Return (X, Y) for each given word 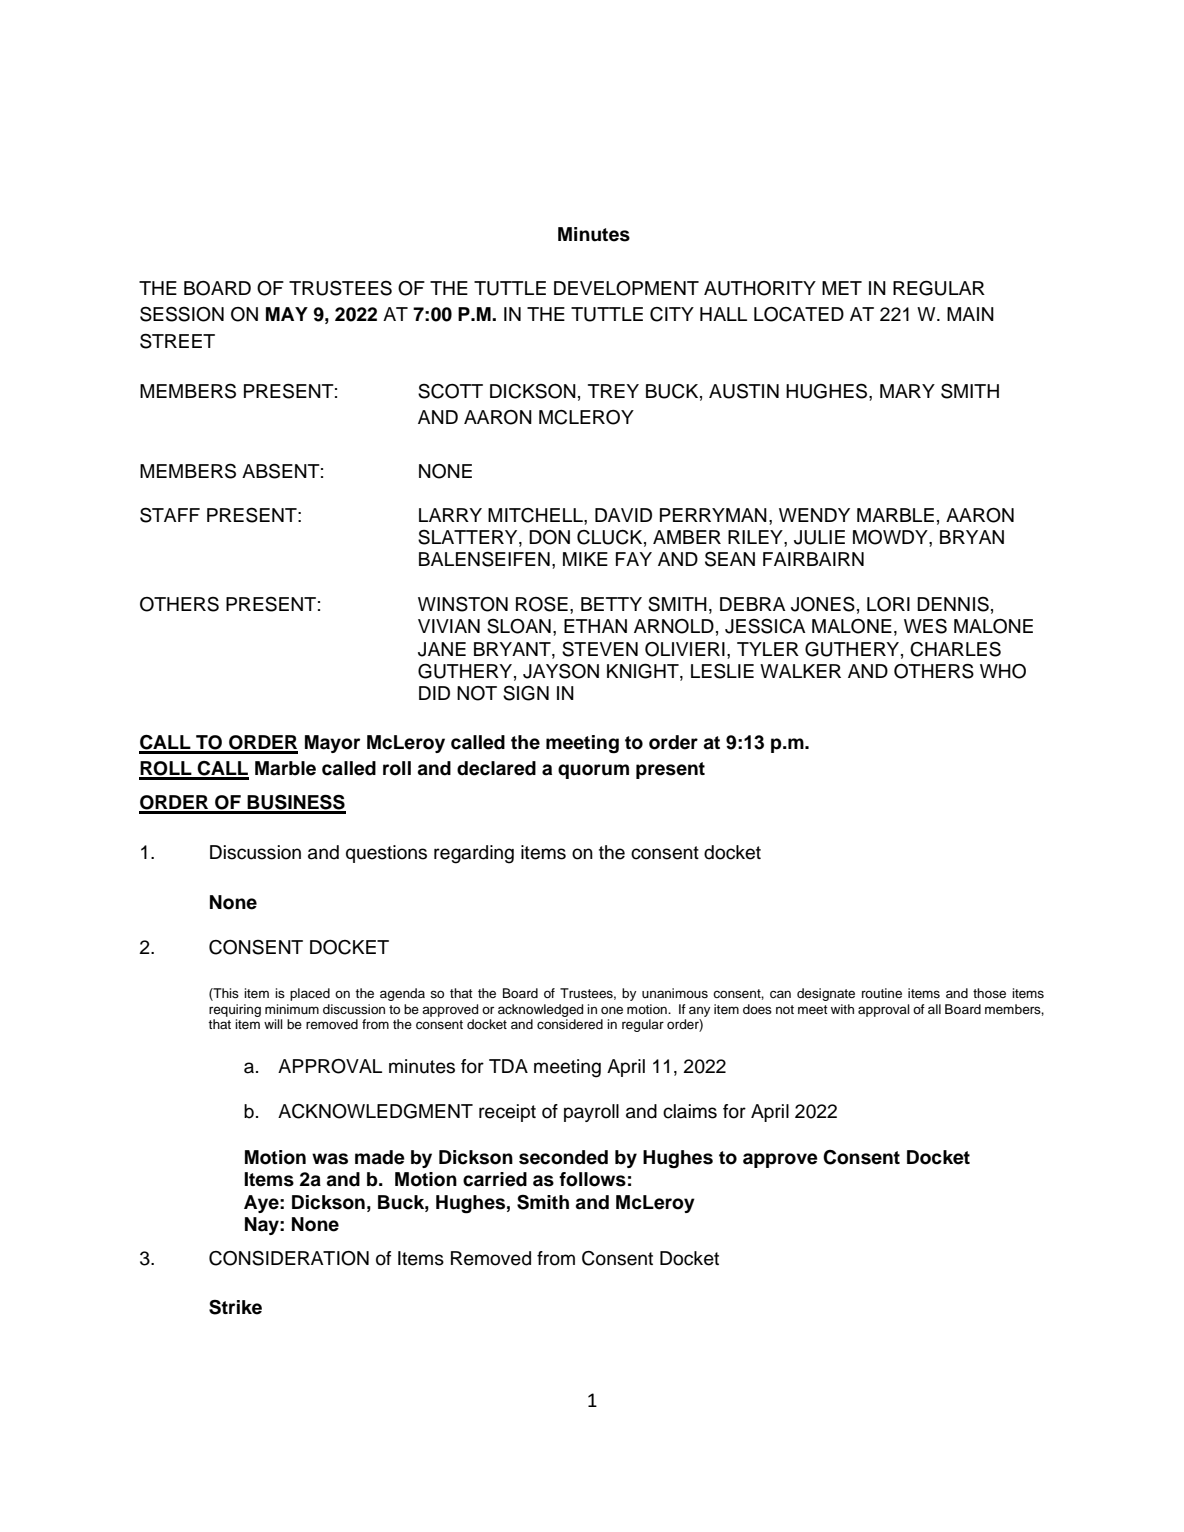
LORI (888, 604)
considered (570, 1024)
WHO (1003, 671)
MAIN (970, 314)
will (273, 1024)
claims (690, 1111)
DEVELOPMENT (626, 288)
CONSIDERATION (289, 1258)
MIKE (585, 559)
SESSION (182, 314)
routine (882, 993)
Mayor (332, 744)
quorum (593, 771)
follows (592, 1179)
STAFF (170, 515)
